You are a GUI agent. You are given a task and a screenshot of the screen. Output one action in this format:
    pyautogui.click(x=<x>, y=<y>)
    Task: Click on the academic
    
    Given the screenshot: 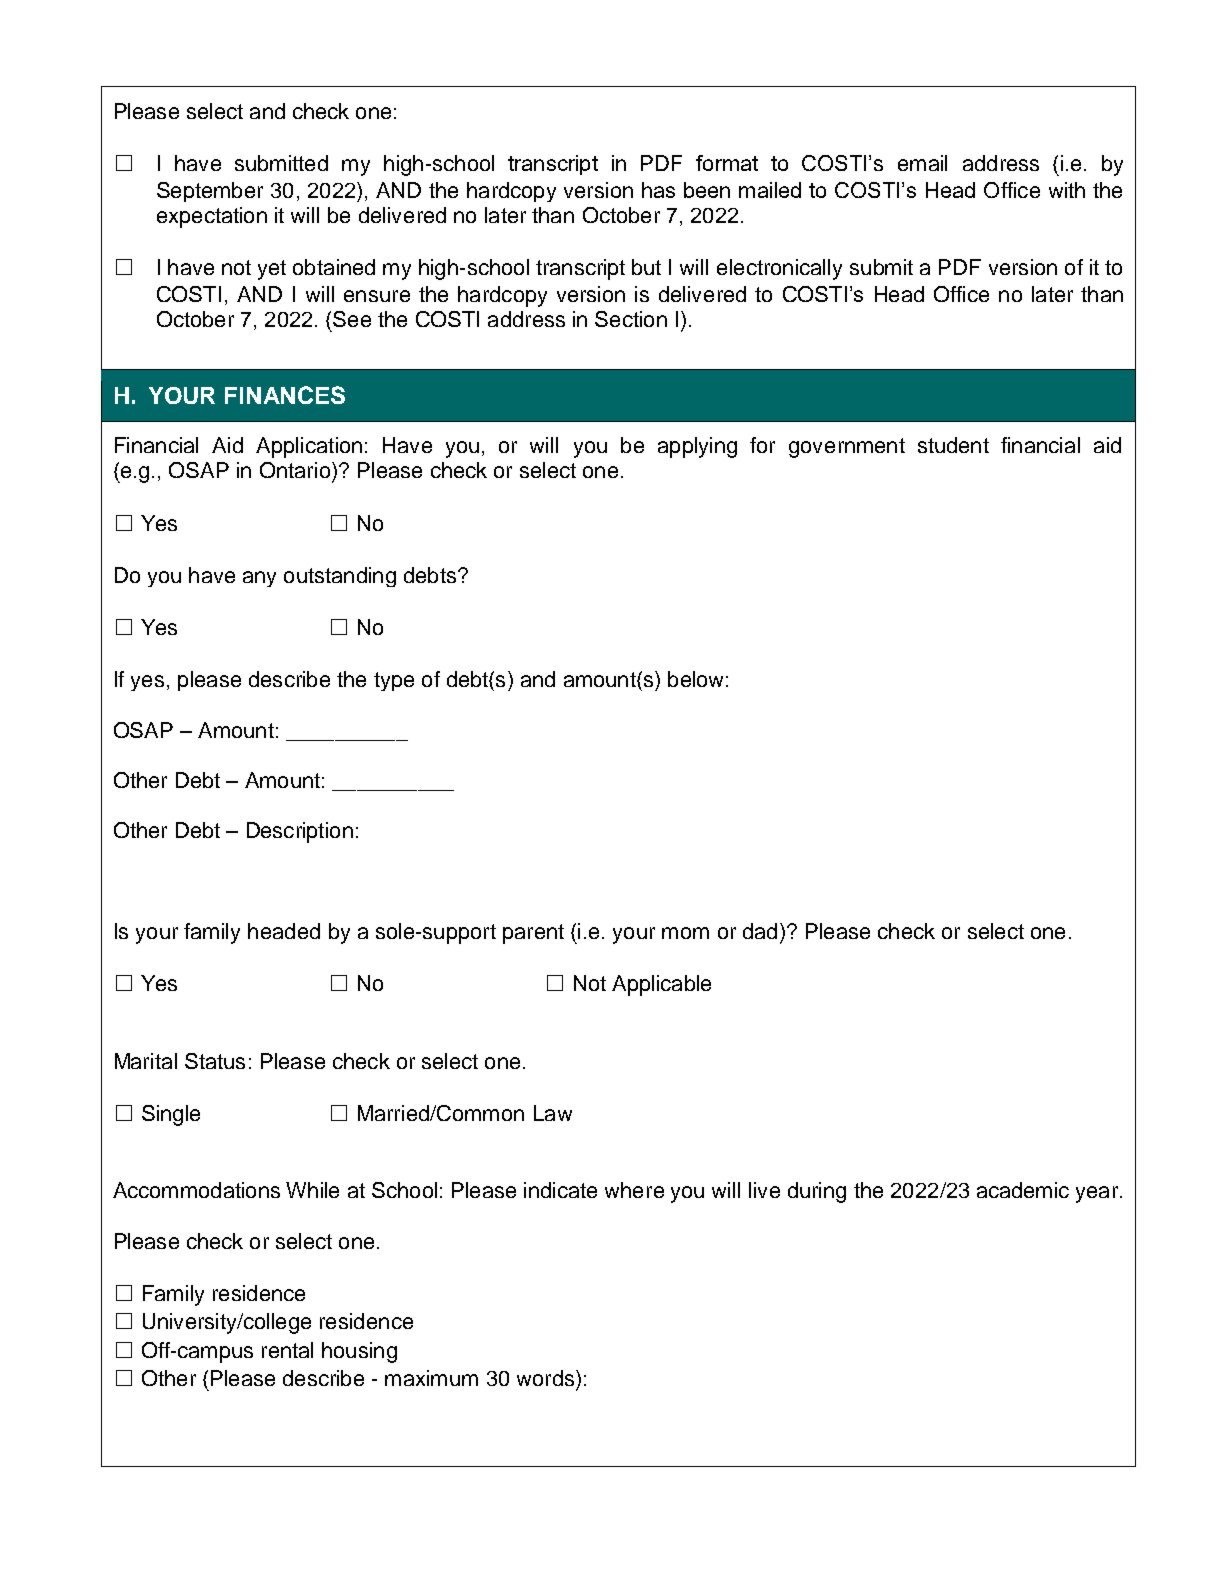 What is the action you would take?
    pyautogui.click(x=1023, y=1190)
